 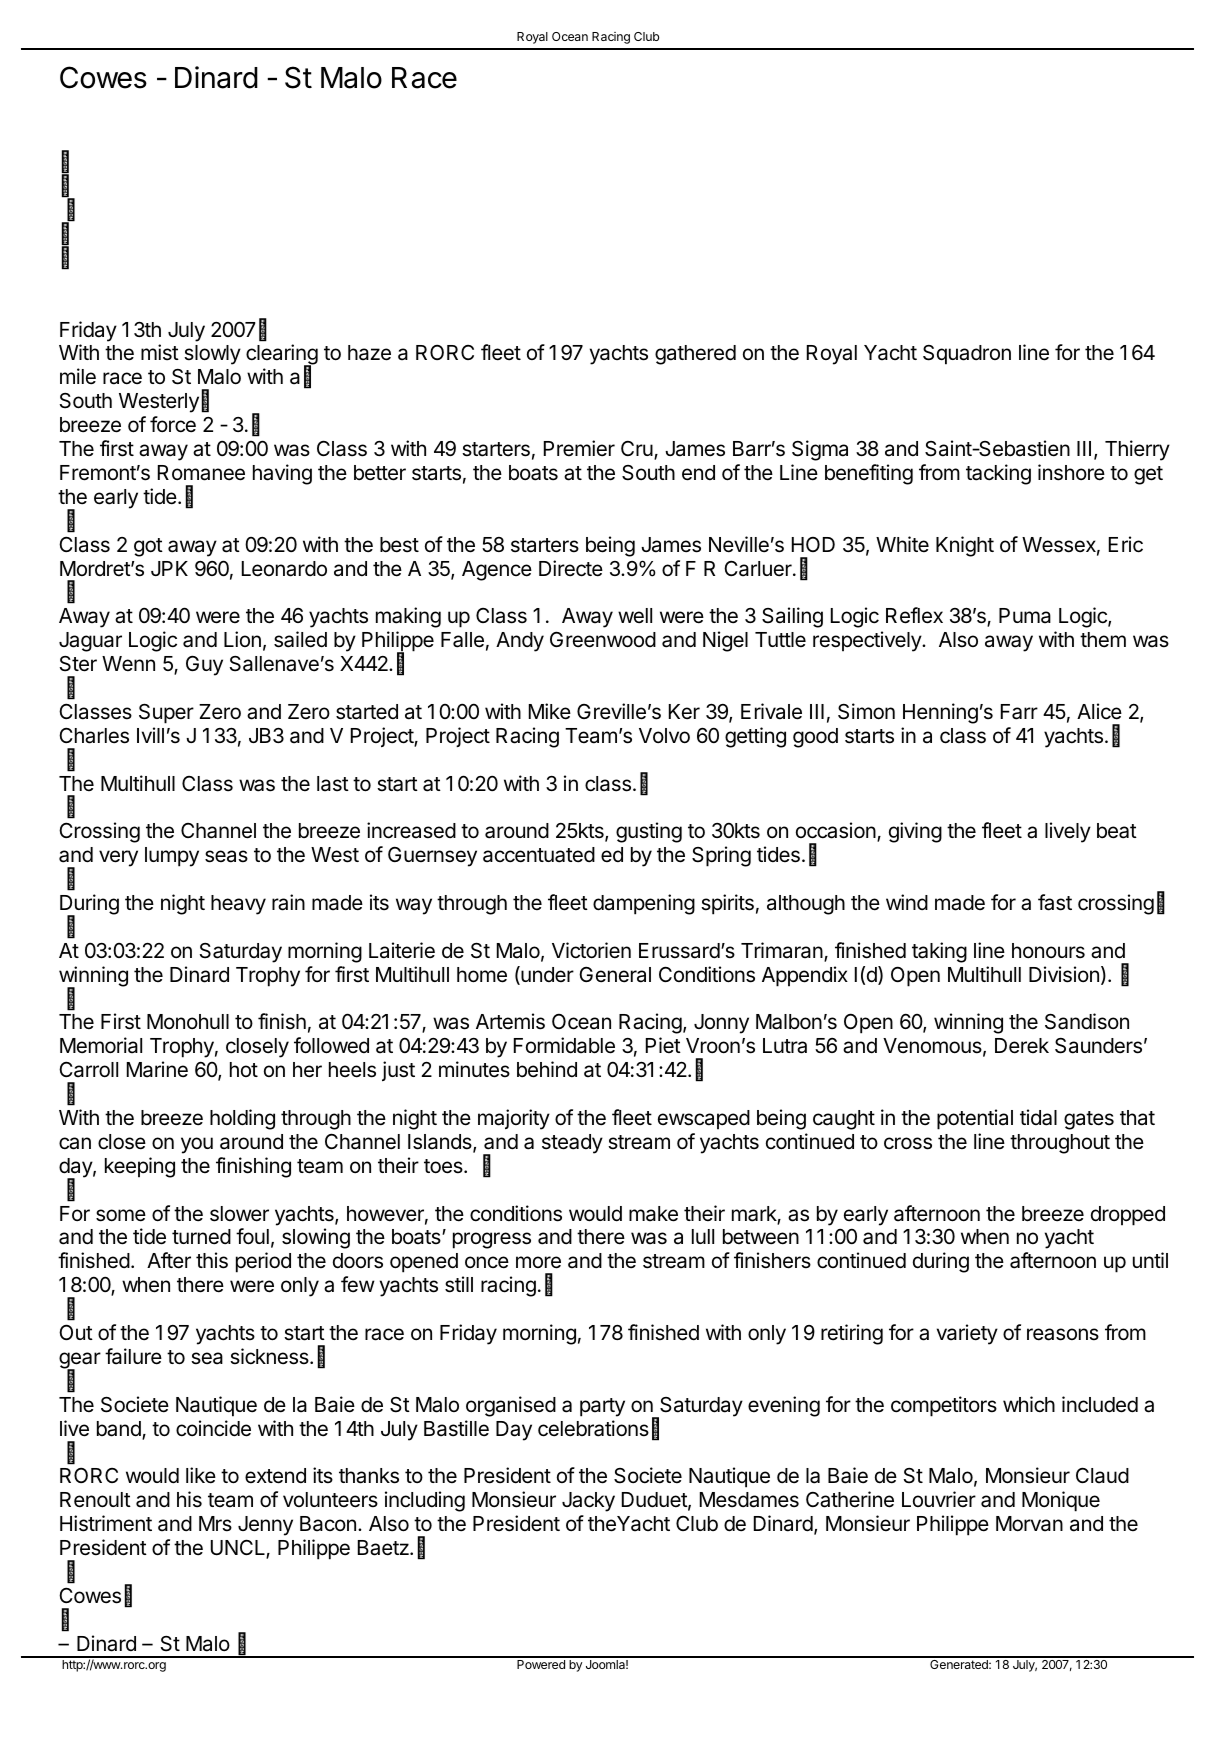 What do you see at coordinates (588, 1502) in the page?
I see `Jacky` at bounding box center [588, 1502].
